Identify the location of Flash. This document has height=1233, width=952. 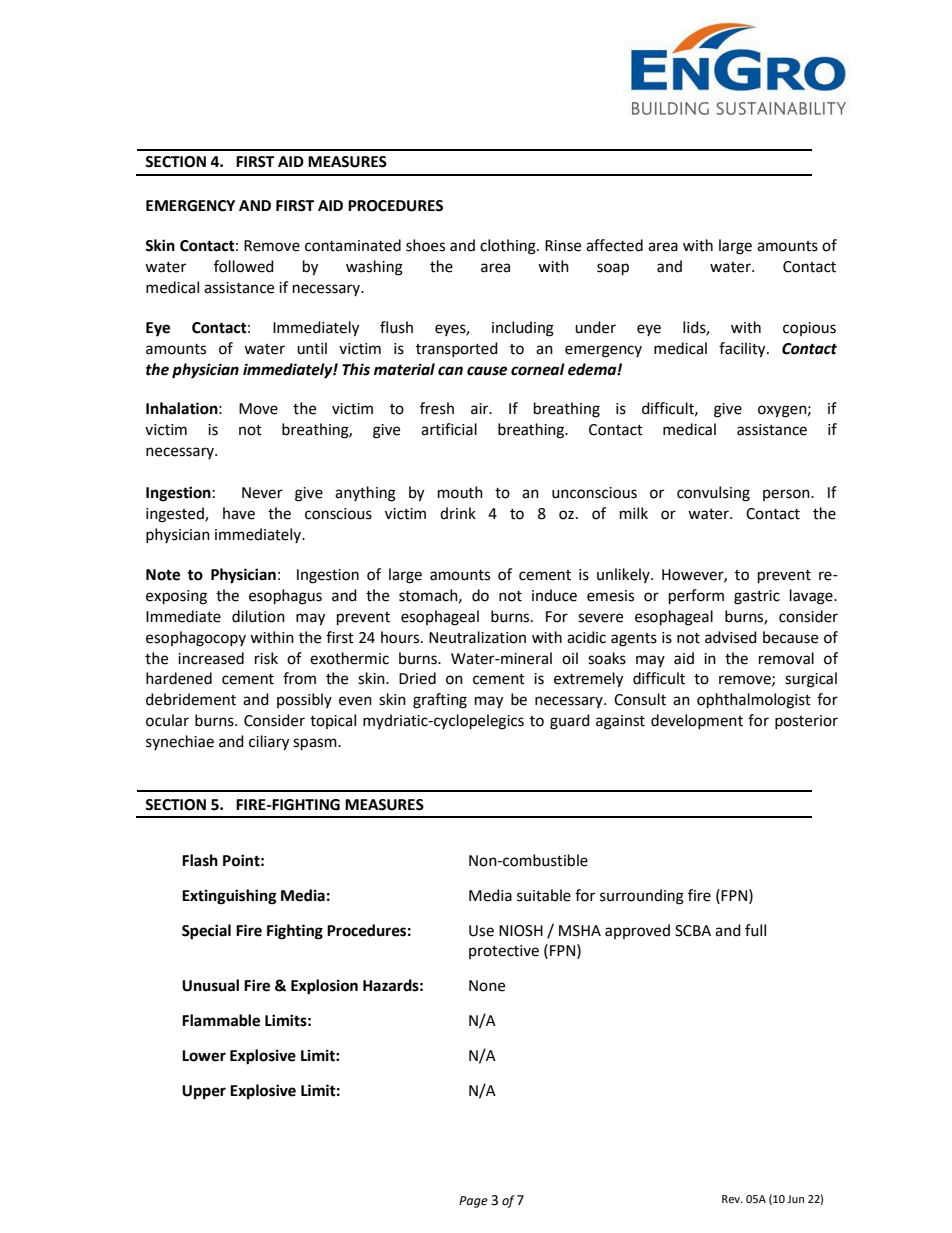
(200, 860).
